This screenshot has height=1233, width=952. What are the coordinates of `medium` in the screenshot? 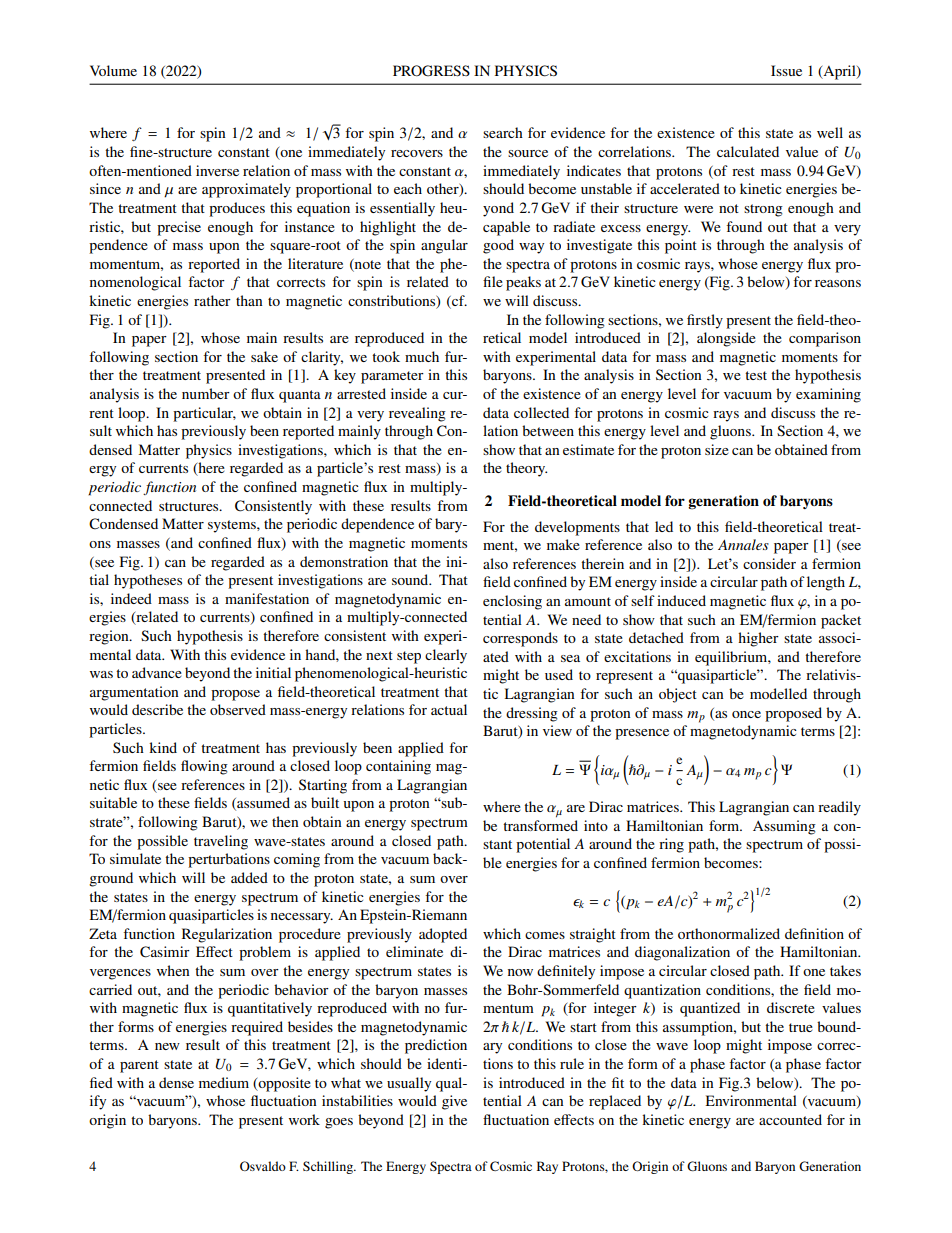 It's located at (224, 1082).
